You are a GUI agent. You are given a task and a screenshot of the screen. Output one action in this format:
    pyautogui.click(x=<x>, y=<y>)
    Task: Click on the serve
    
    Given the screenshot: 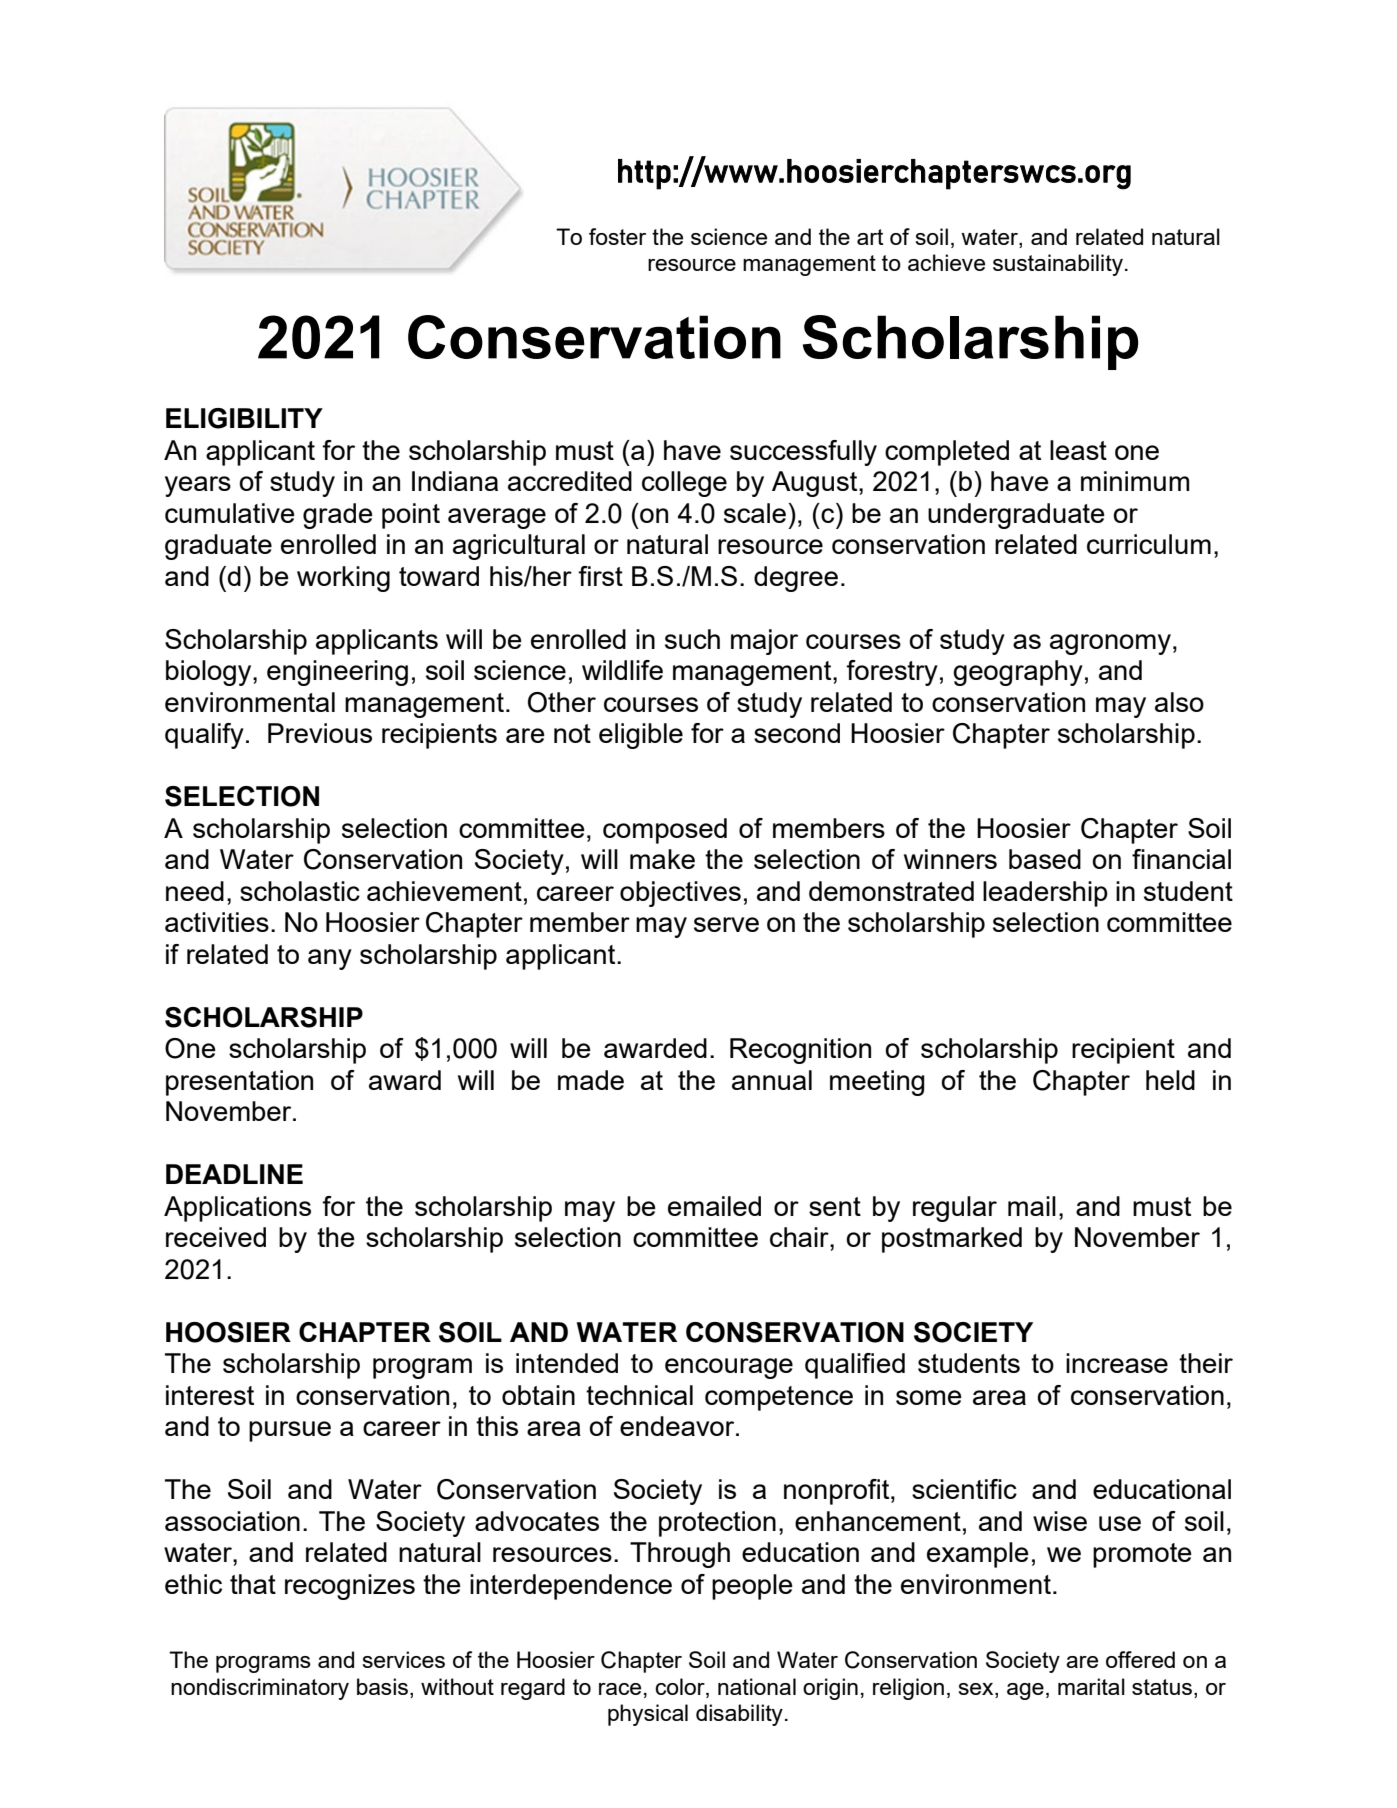 What is the action you would take?
    pyautogui.click(x=726, y=924)
